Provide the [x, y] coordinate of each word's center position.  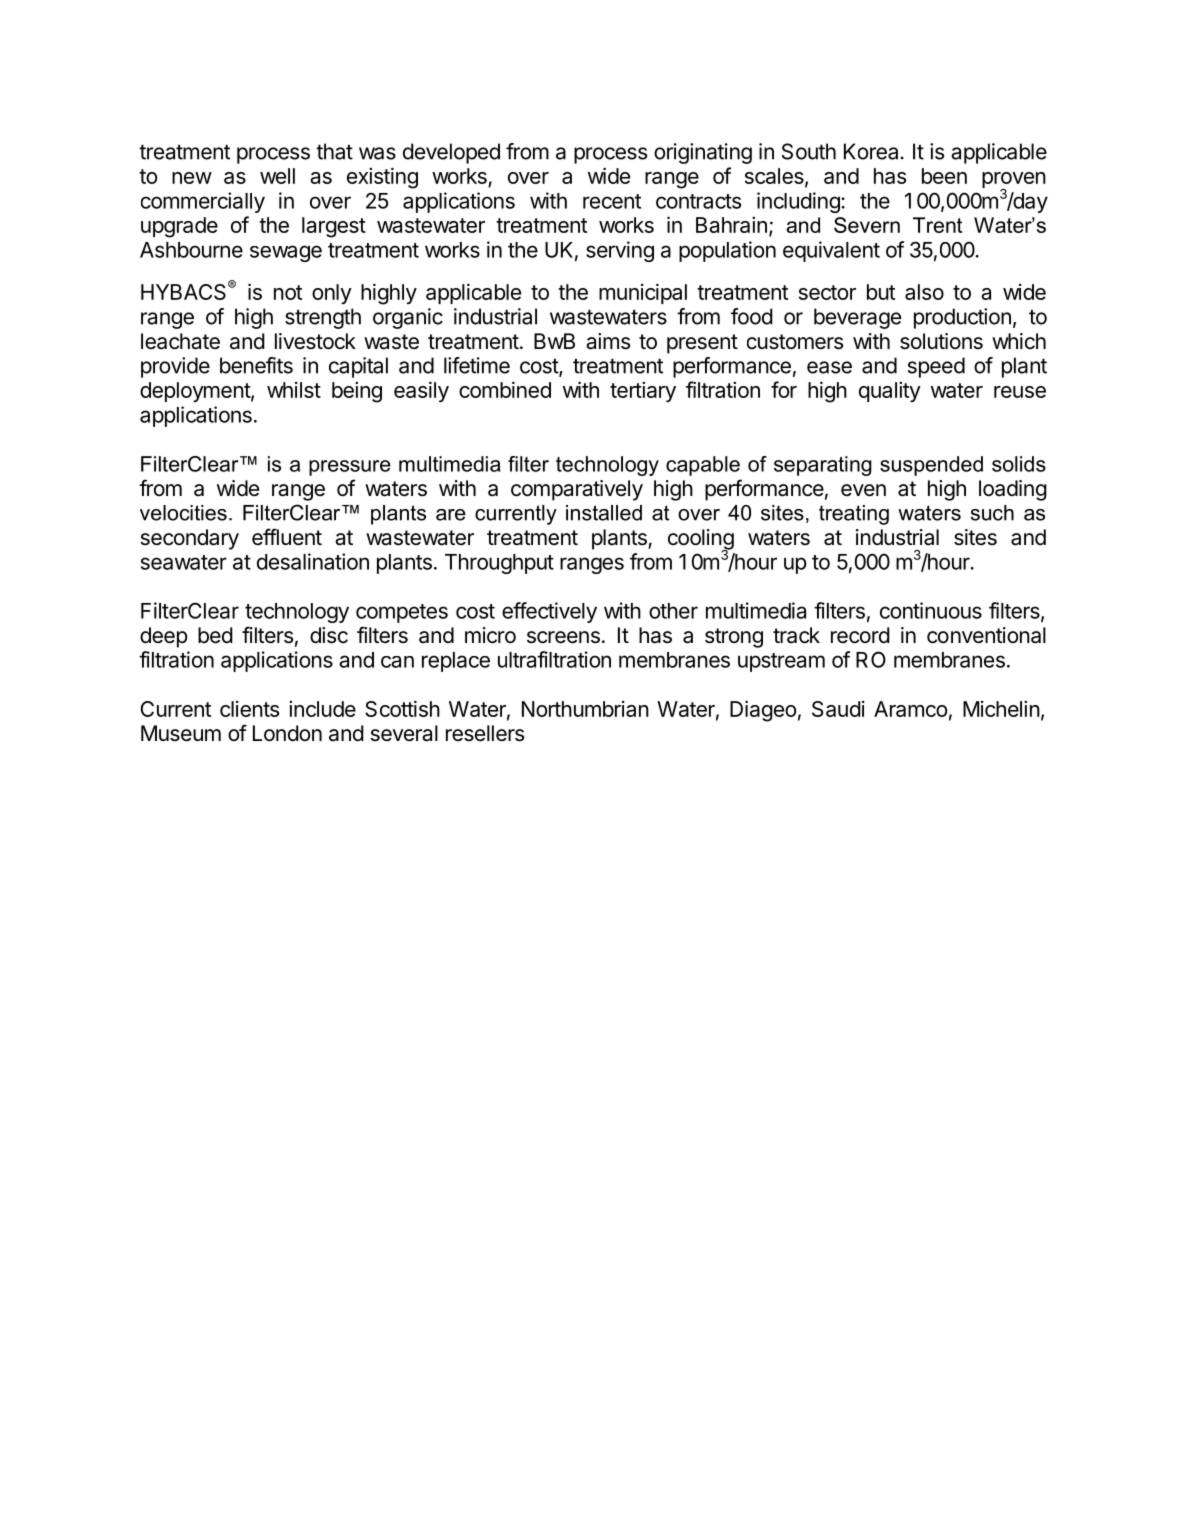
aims [608, 341]
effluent [287, 537]
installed [604, 513]
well [277, 176]
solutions [941, 341]
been [944, 176]
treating [854, 515]
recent [612, 201]
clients [249, 709]
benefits [256, 365]
